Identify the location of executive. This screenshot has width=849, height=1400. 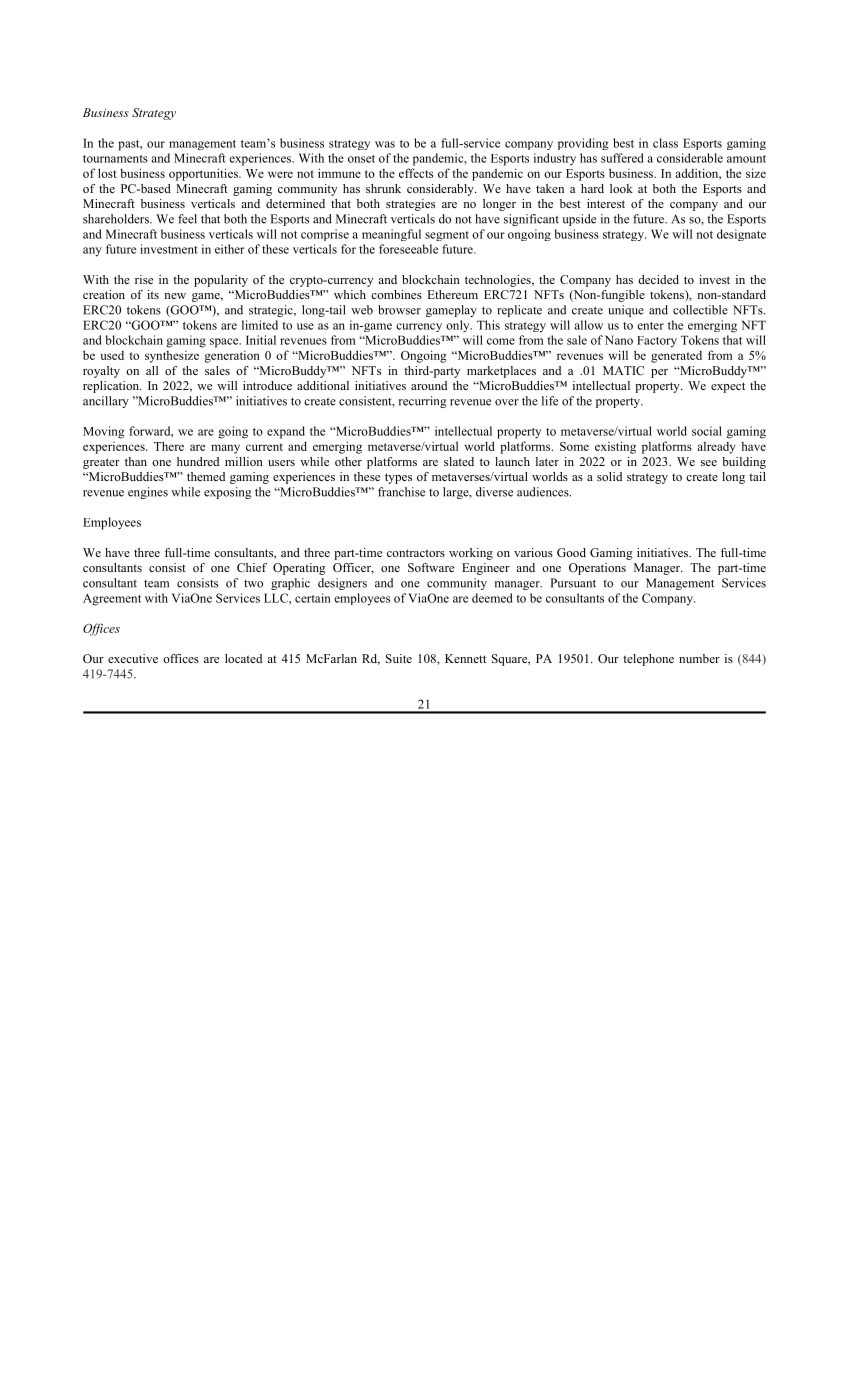
(133, 658).
